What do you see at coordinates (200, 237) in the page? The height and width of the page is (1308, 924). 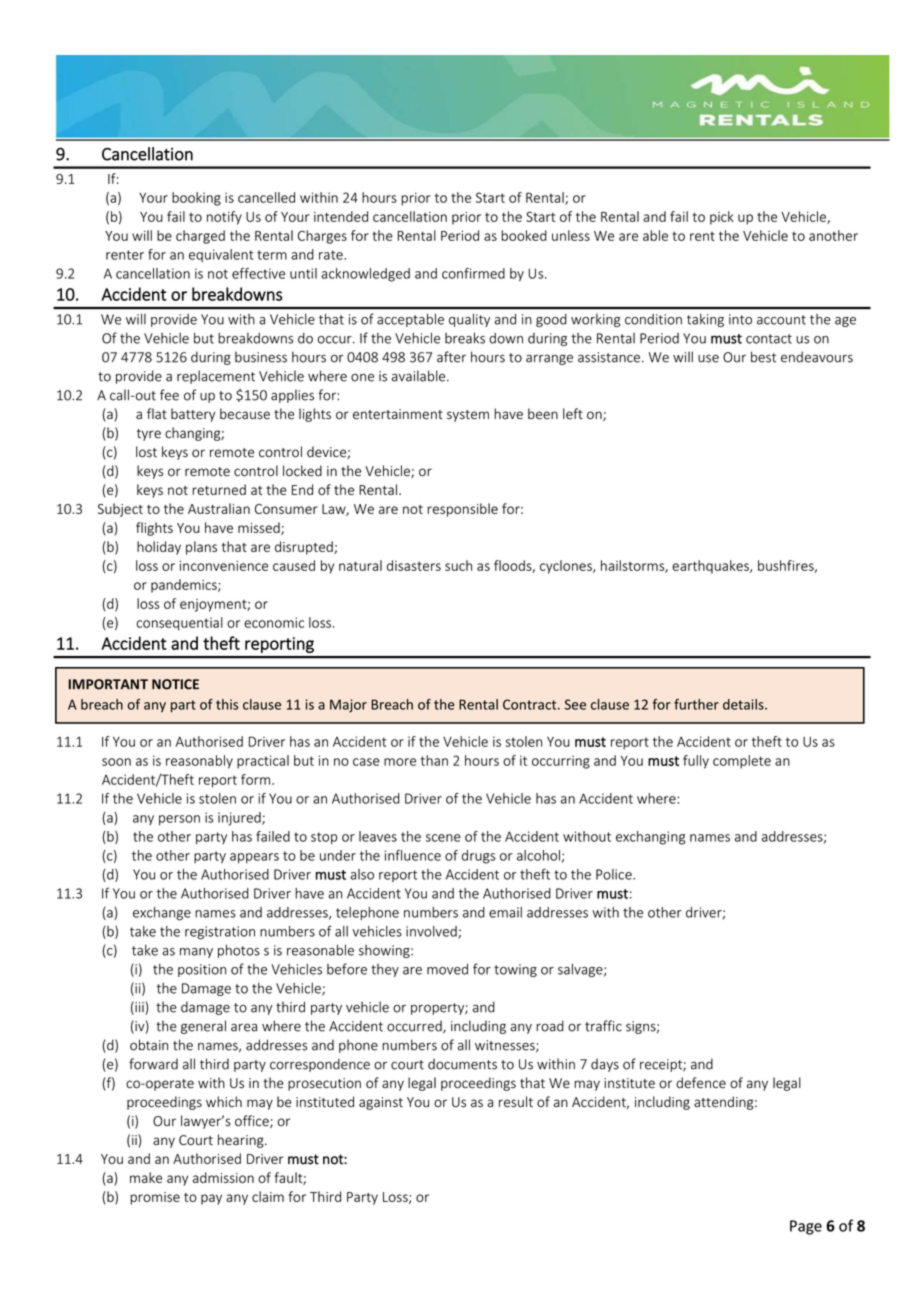 I see `charged` at bounding box center [200, 237].
